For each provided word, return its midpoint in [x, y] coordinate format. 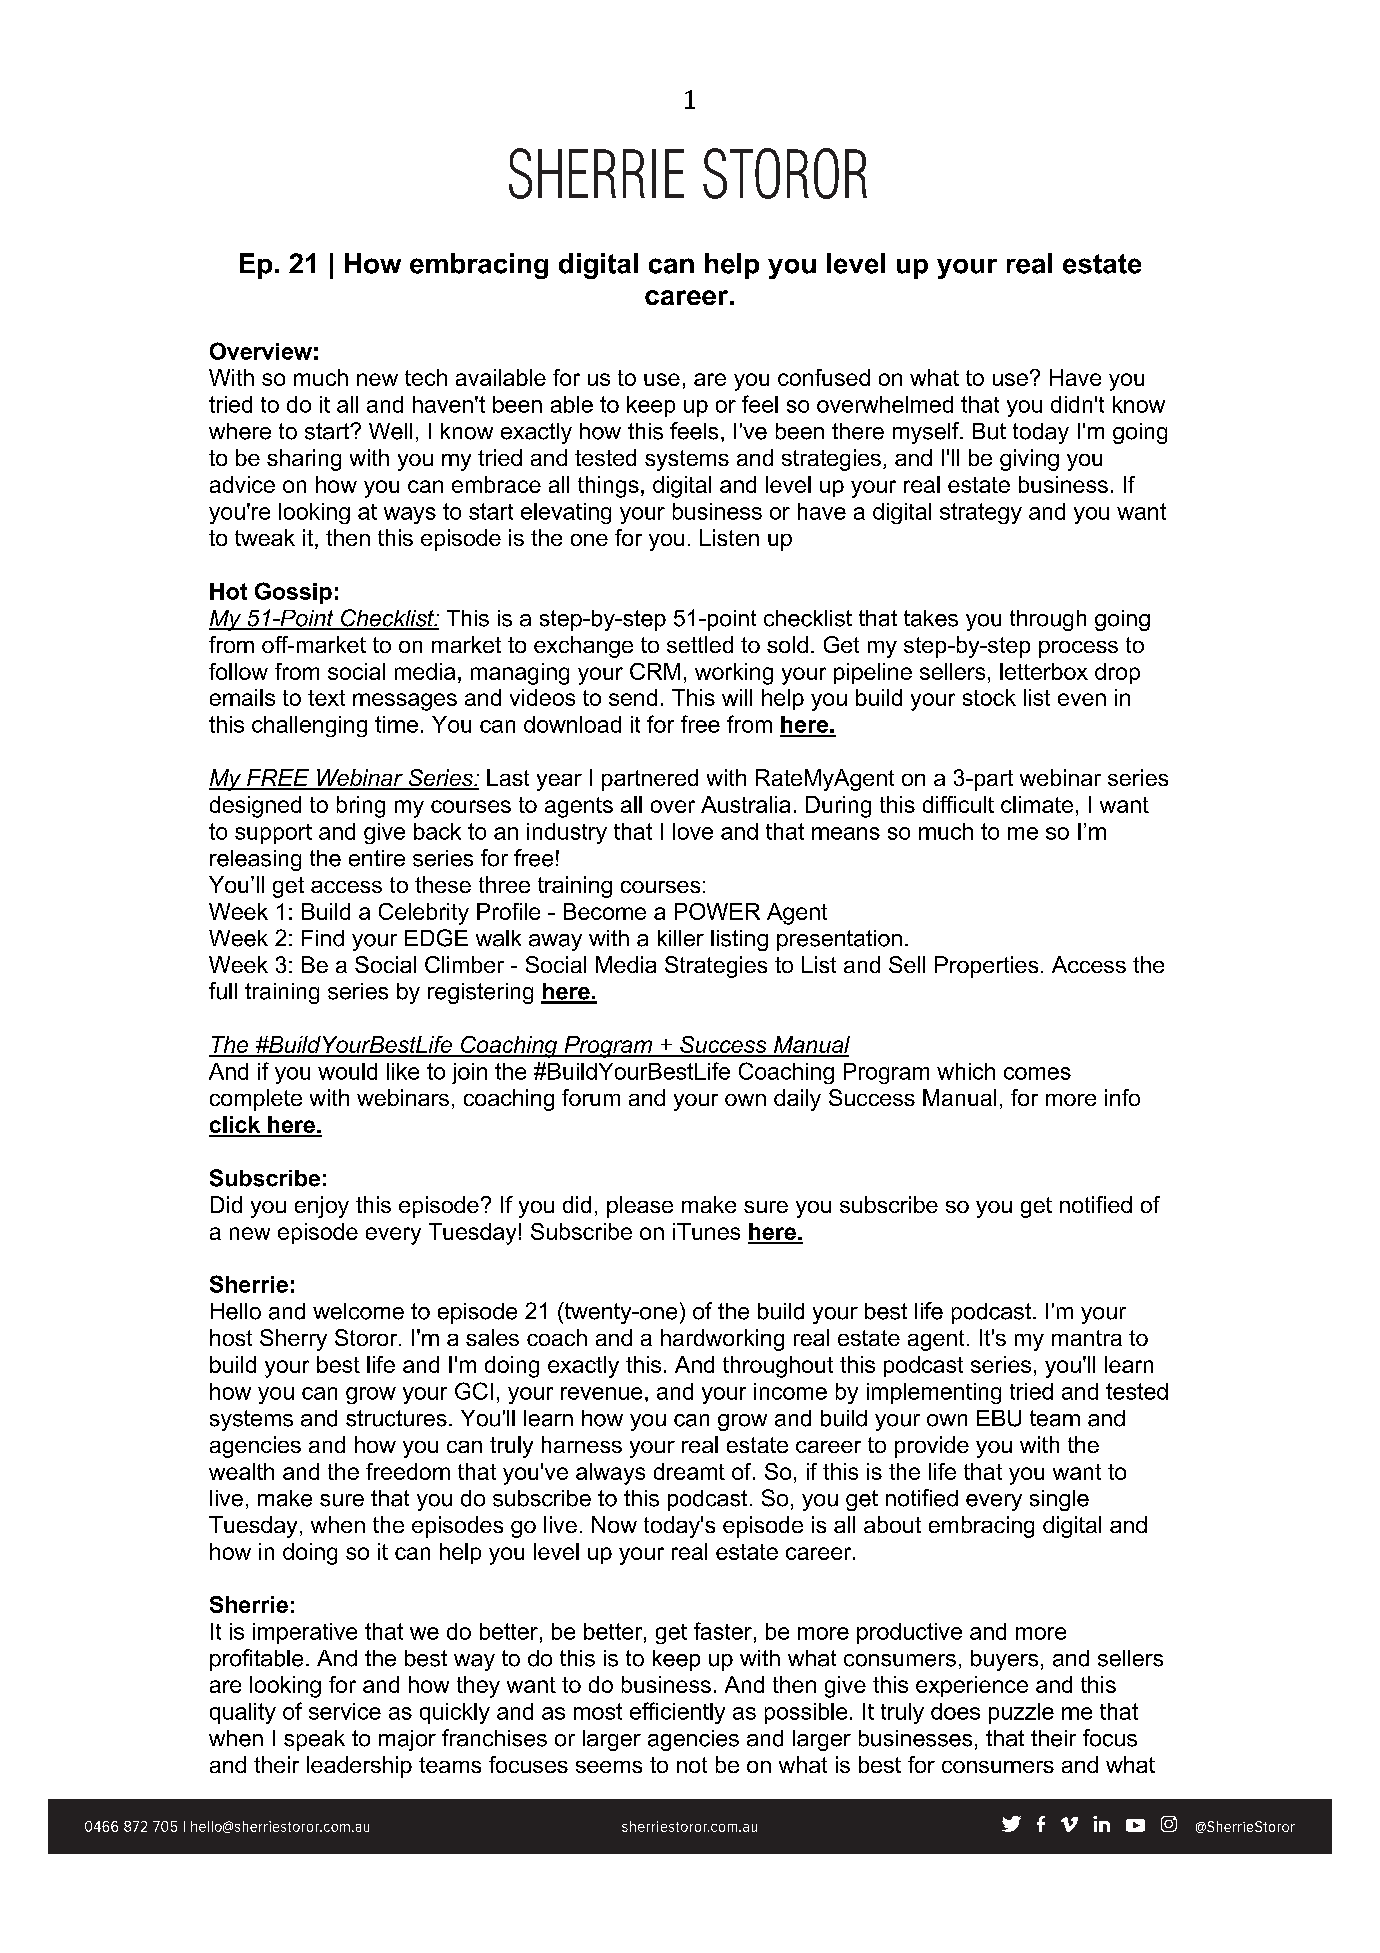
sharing [304, 460]
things [608, 487]
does [955, 1711]
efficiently [677, 1713]
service [345, 1711]
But [989, 431]
